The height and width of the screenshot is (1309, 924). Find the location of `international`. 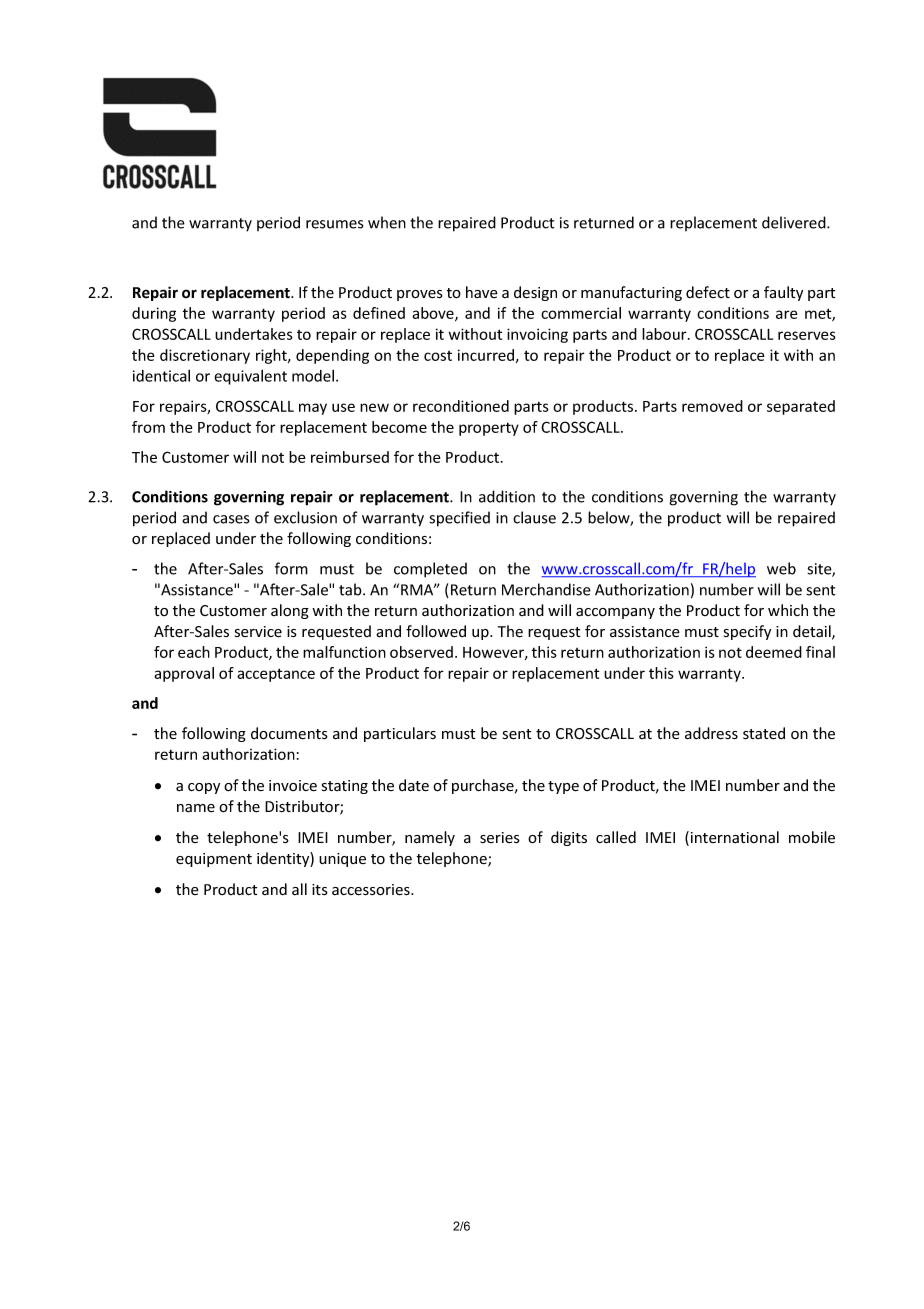

international is located at coordinates (735, 837).
